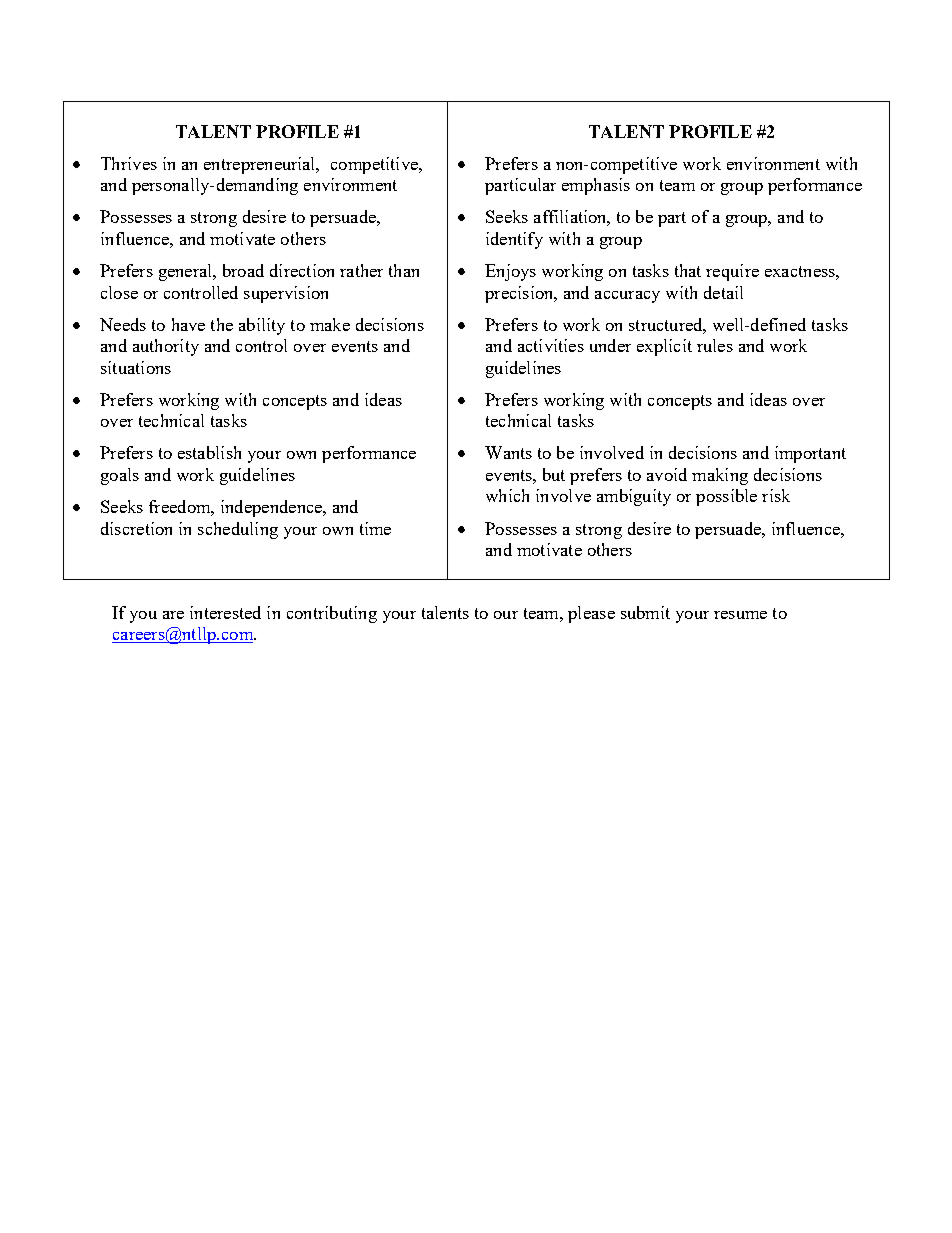 The height and width of the document is (1233, 952). Describe the element at coordinates (225, 612) in the document. I see `interested` at that location.
